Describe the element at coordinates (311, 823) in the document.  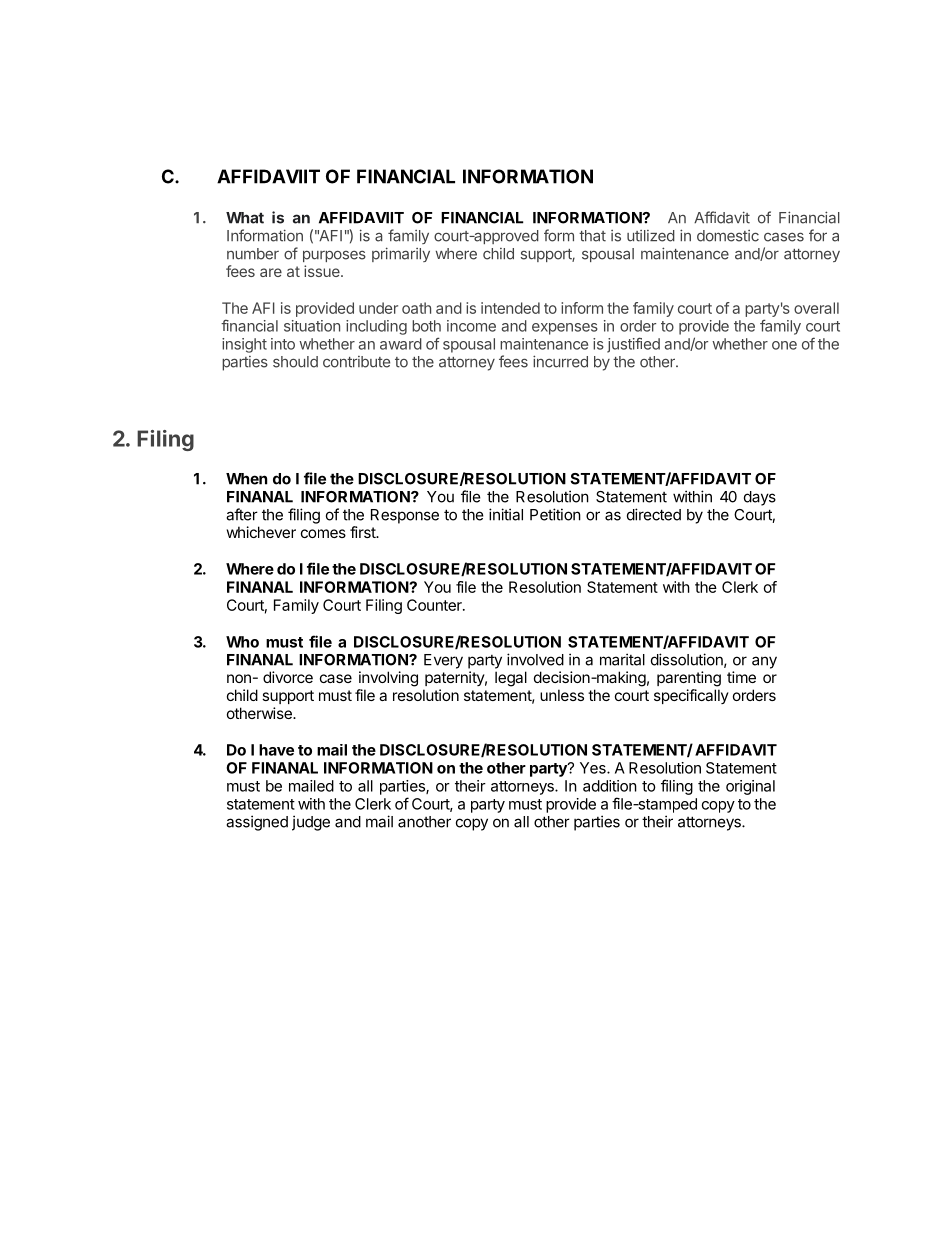
I see `judge` at that location.
